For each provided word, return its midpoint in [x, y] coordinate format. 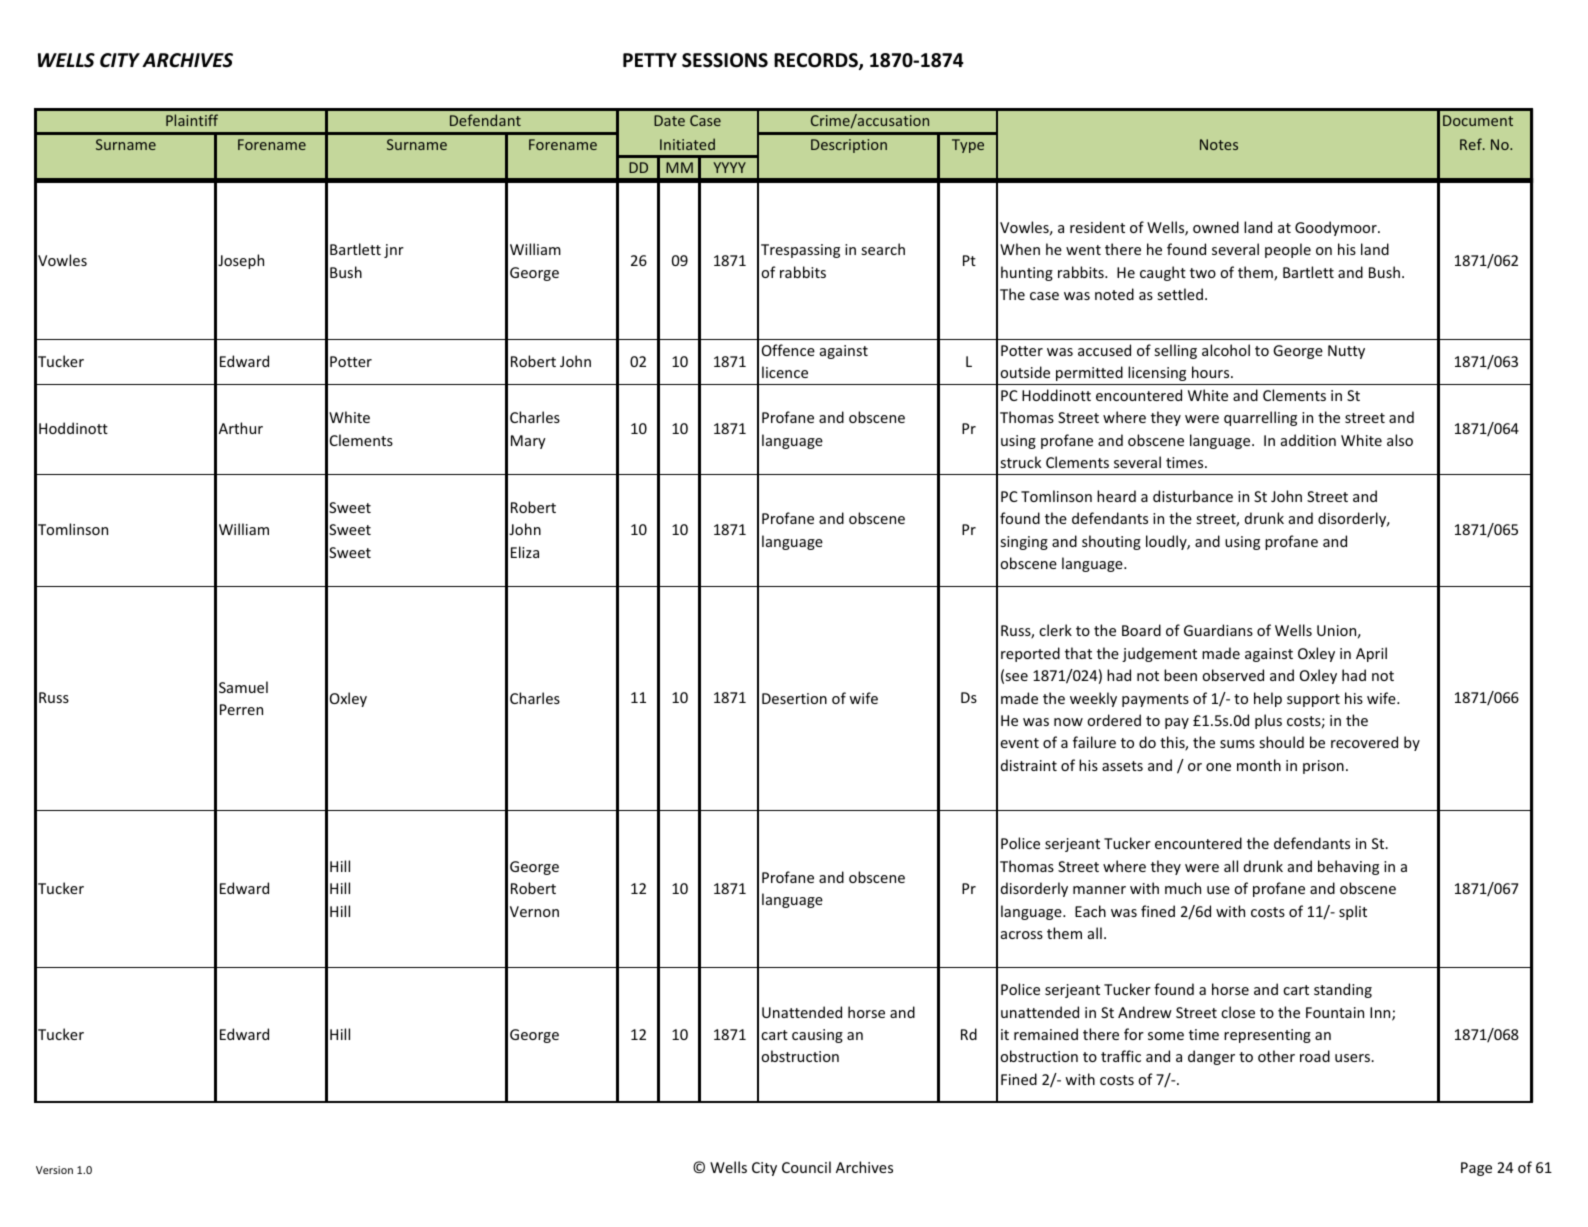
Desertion [794, 698]
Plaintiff [192, 120]
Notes [1219, 144]
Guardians [1218, 630]
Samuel [243, 687]
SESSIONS [725, 60]
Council [806, 1167]
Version [54, 1170]
